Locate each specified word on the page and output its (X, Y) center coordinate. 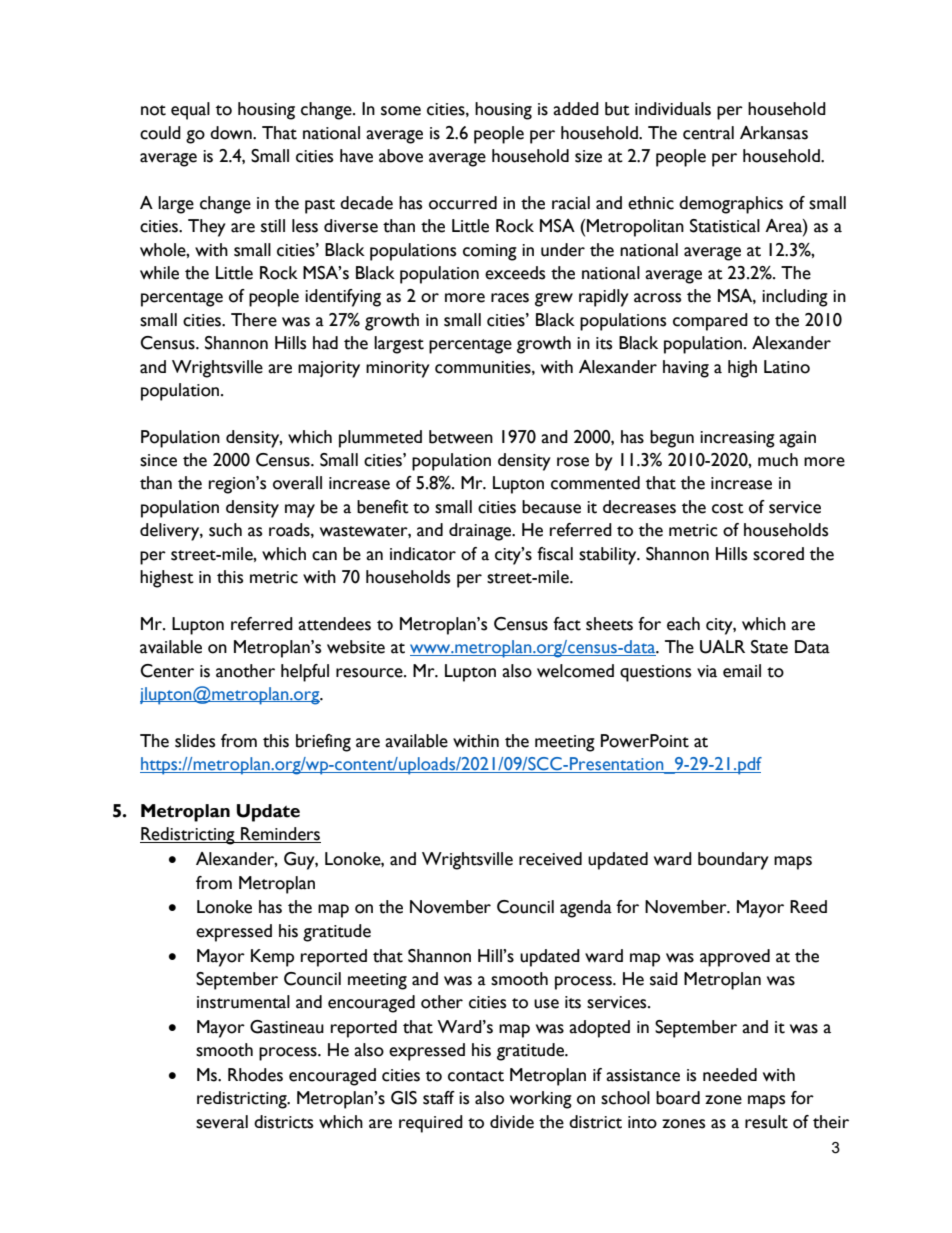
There (254, 320)
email (742, 671)
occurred (463, 203)
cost (728, 508)
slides (195, 741)
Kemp (272, 958)
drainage (481, 532)
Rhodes (255, 1075)
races (510, 298)
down (232, 133)
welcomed (575, 671)
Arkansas (774, 133)
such (225, 530)
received (550, 859)
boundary (733, 861)
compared (710, 322)
